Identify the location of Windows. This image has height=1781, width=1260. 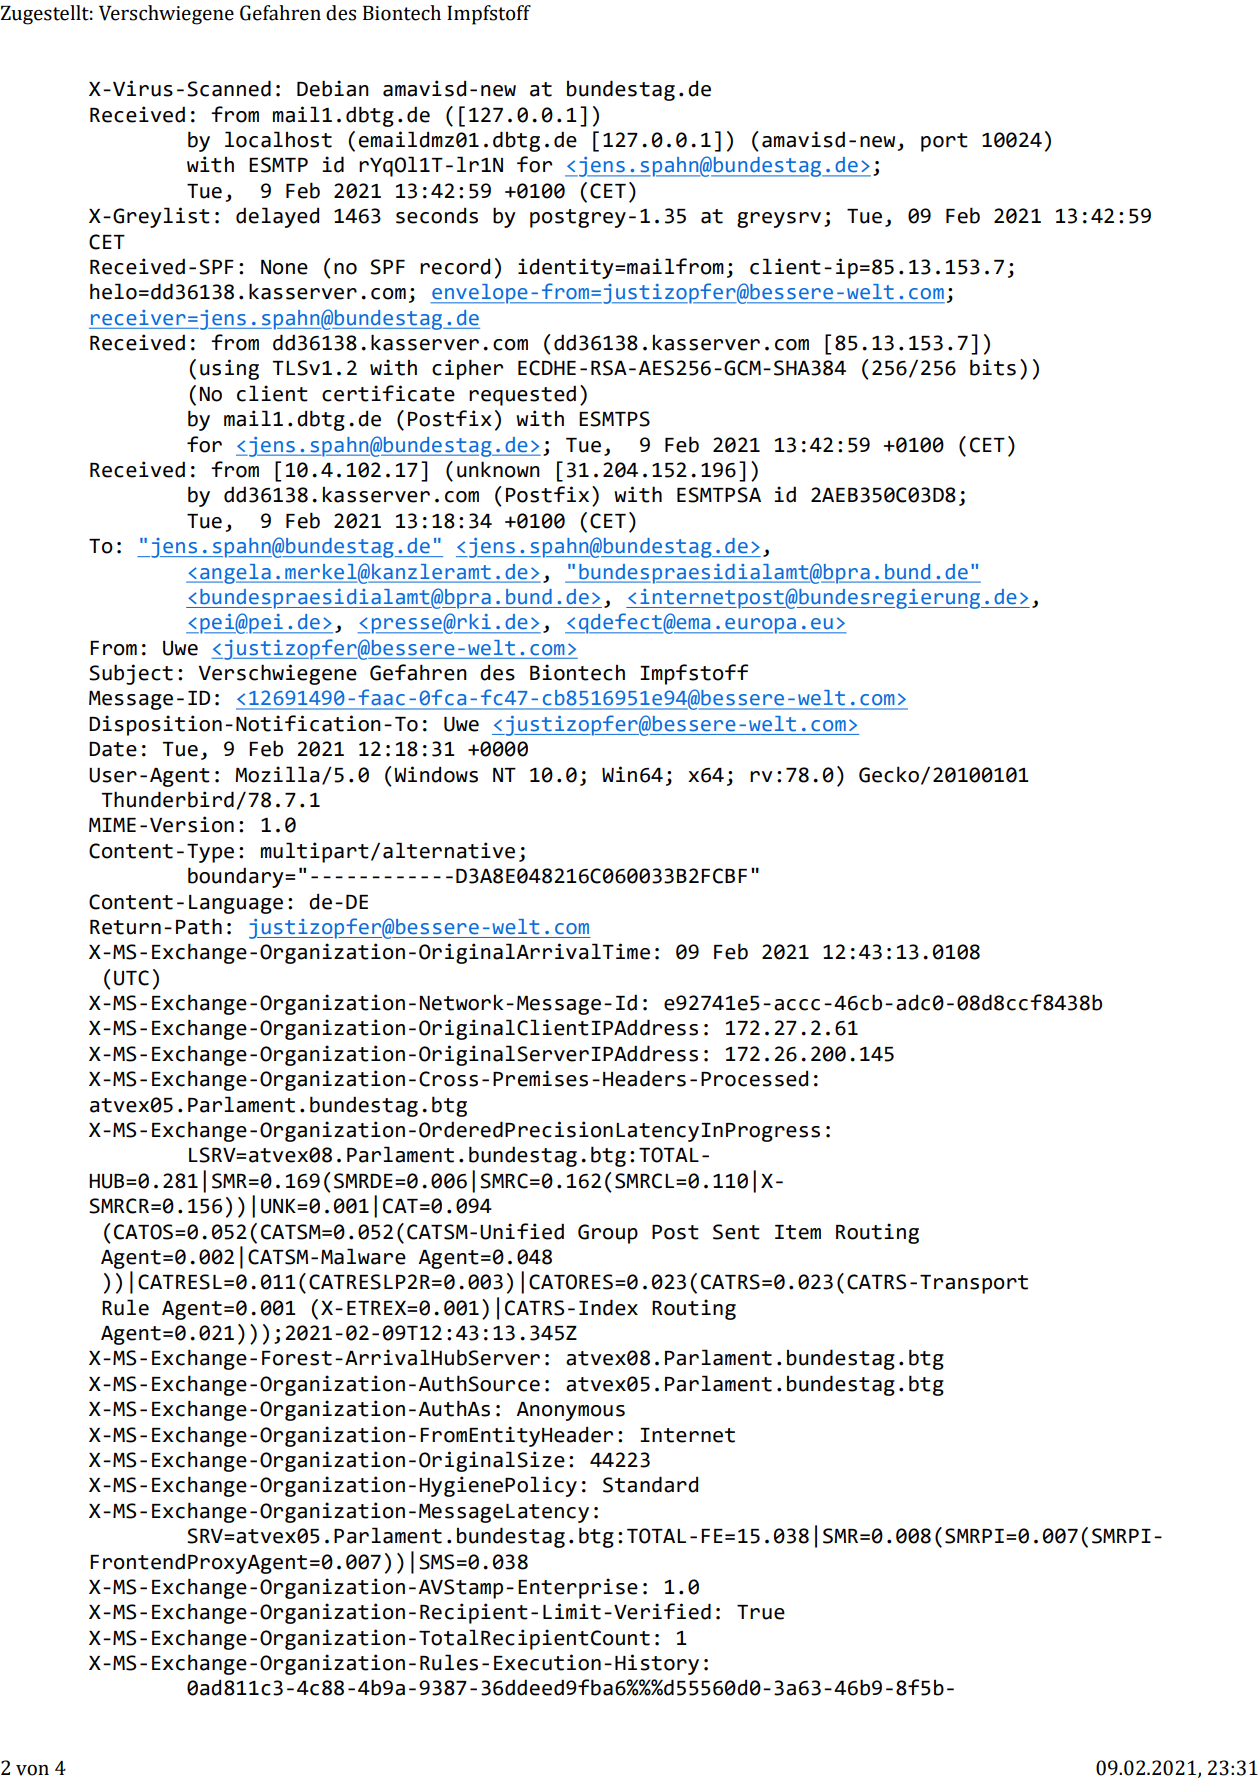
(436, 774).
